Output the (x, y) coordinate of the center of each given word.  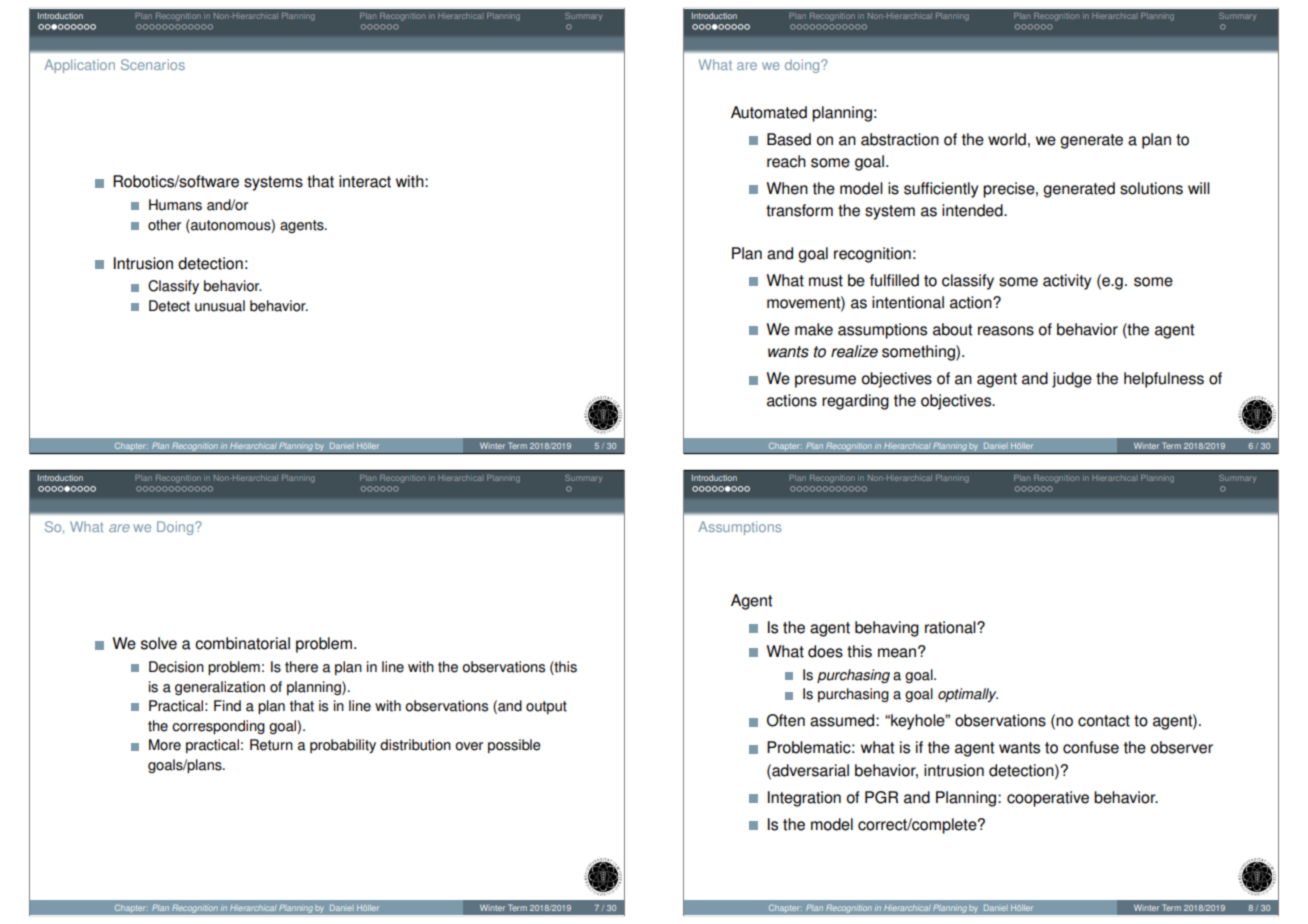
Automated (769, 112)
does (825, 651)
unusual (220, 306)
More (165, 745)
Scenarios (153, 64)
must (826, 281)
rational (951, 627)
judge (1072, 380)
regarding (855, 402)
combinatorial (242, 643)
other (164, 225)
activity (1067, 282)
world (1007, 139)
